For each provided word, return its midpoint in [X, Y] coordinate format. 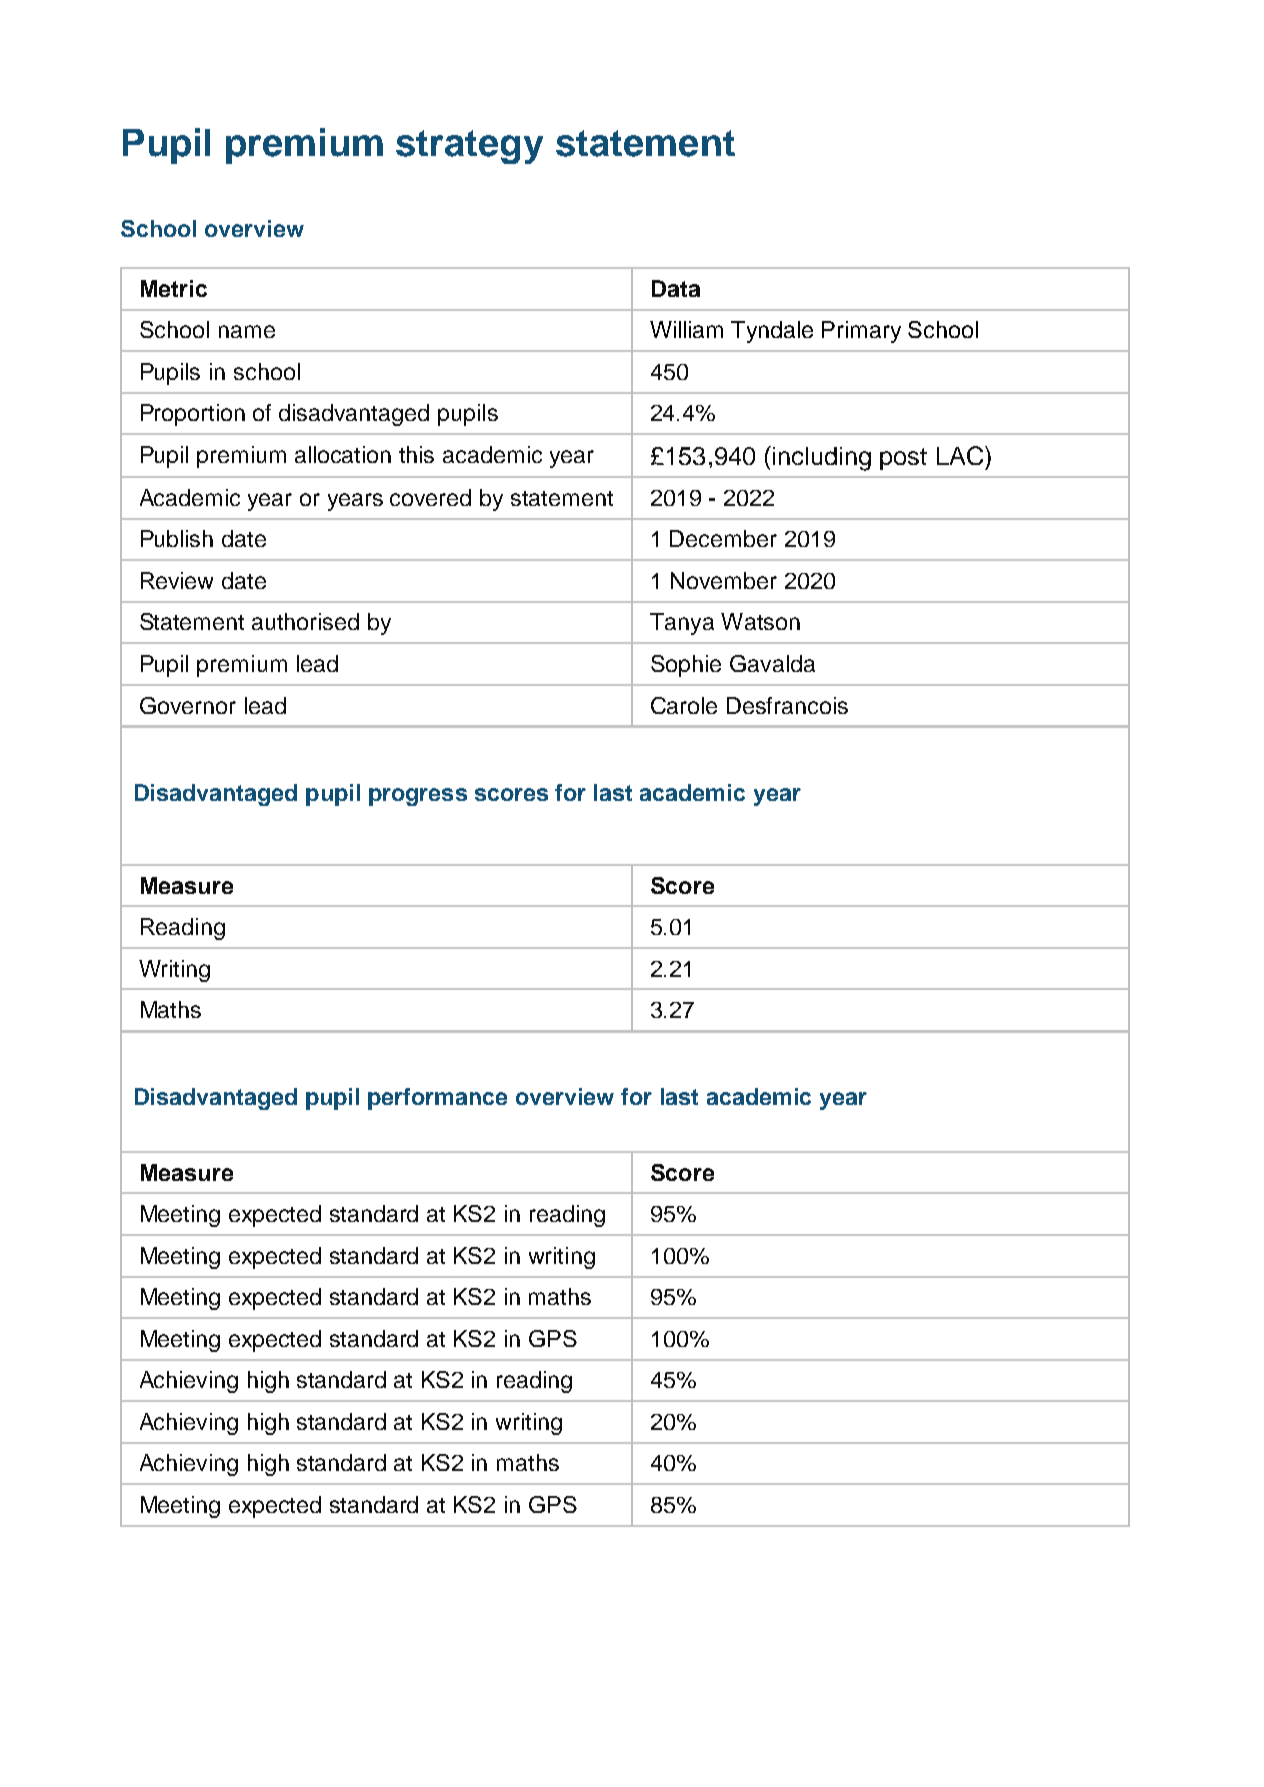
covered [430, 497]
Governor [188, 705]
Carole [684, 705]
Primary [861, 332]
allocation [343, 454]
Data [676, 288]
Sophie [686, 666]
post [903, 459]
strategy [469, 147]
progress [418, 797]
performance [437, 1099]
